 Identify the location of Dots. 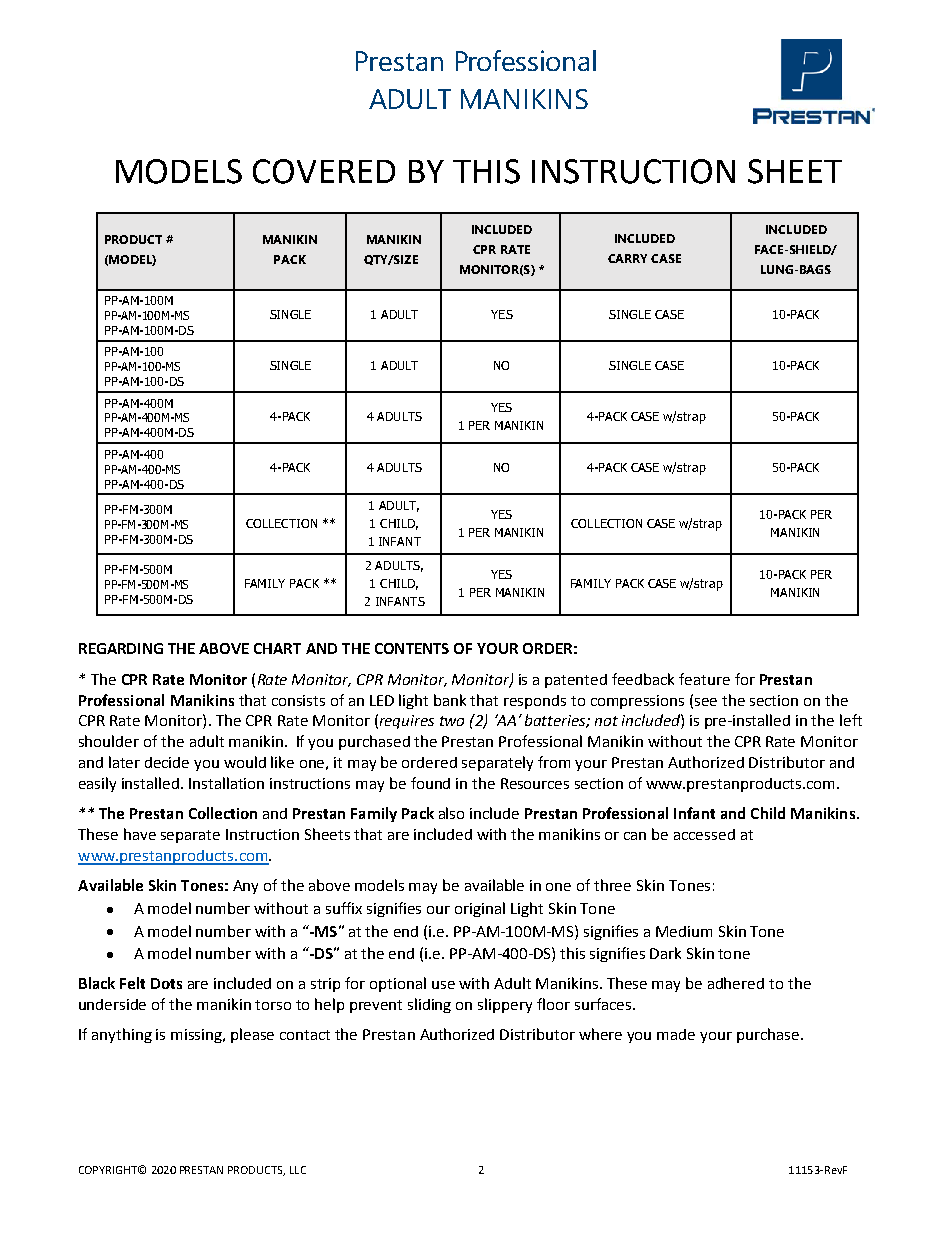
(166, 983).
